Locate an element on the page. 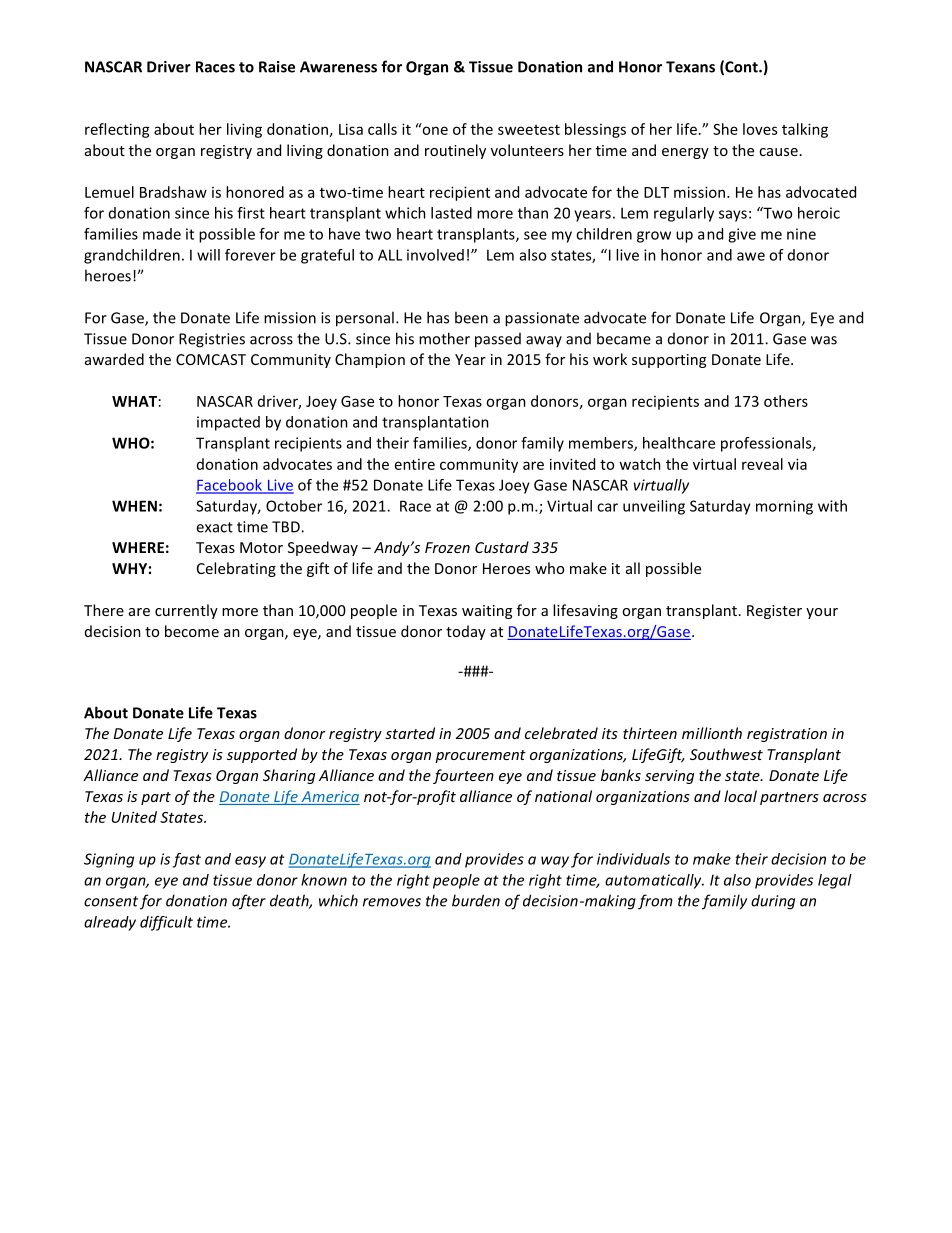 Image resolution: width=952 pixels, height=1233 pixels. loves is located at coordinates (760, 129).
